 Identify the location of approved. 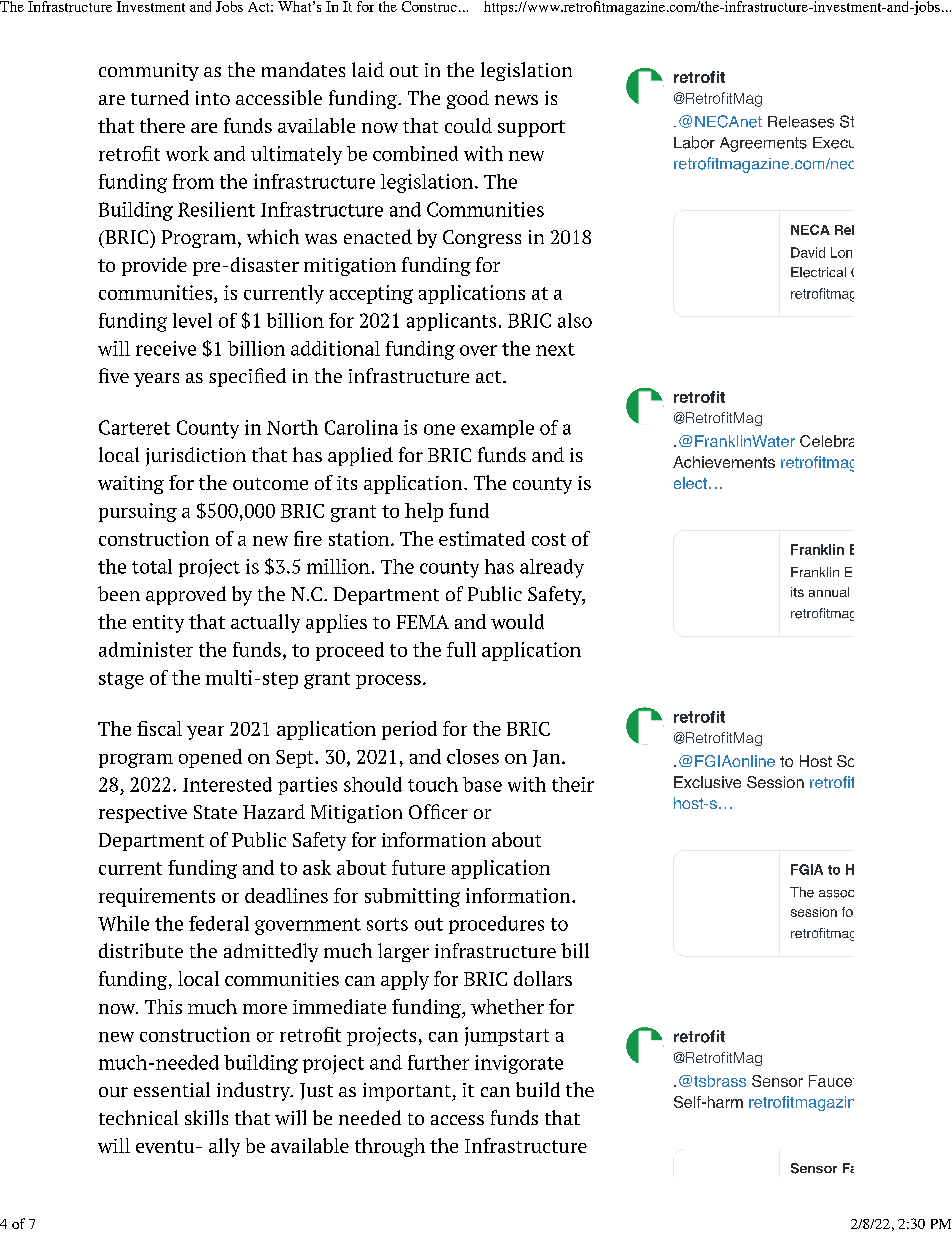
(186, 595).
